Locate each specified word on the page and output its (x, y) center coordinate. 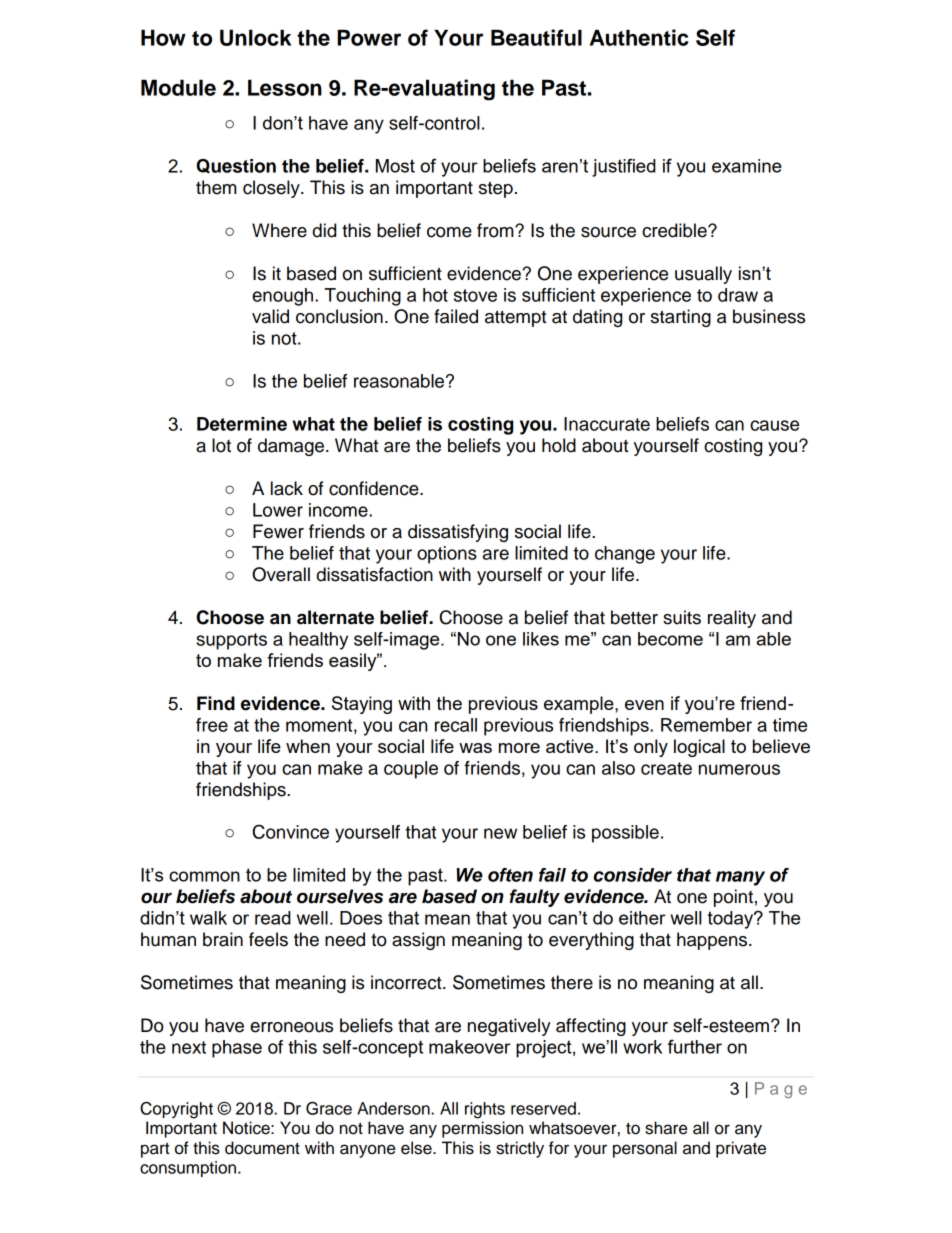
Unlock (255, 37)
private (741, 1149)
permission (482, 1129)
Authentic (639, 37)
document (262, 1148)
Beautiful (536, 37)
